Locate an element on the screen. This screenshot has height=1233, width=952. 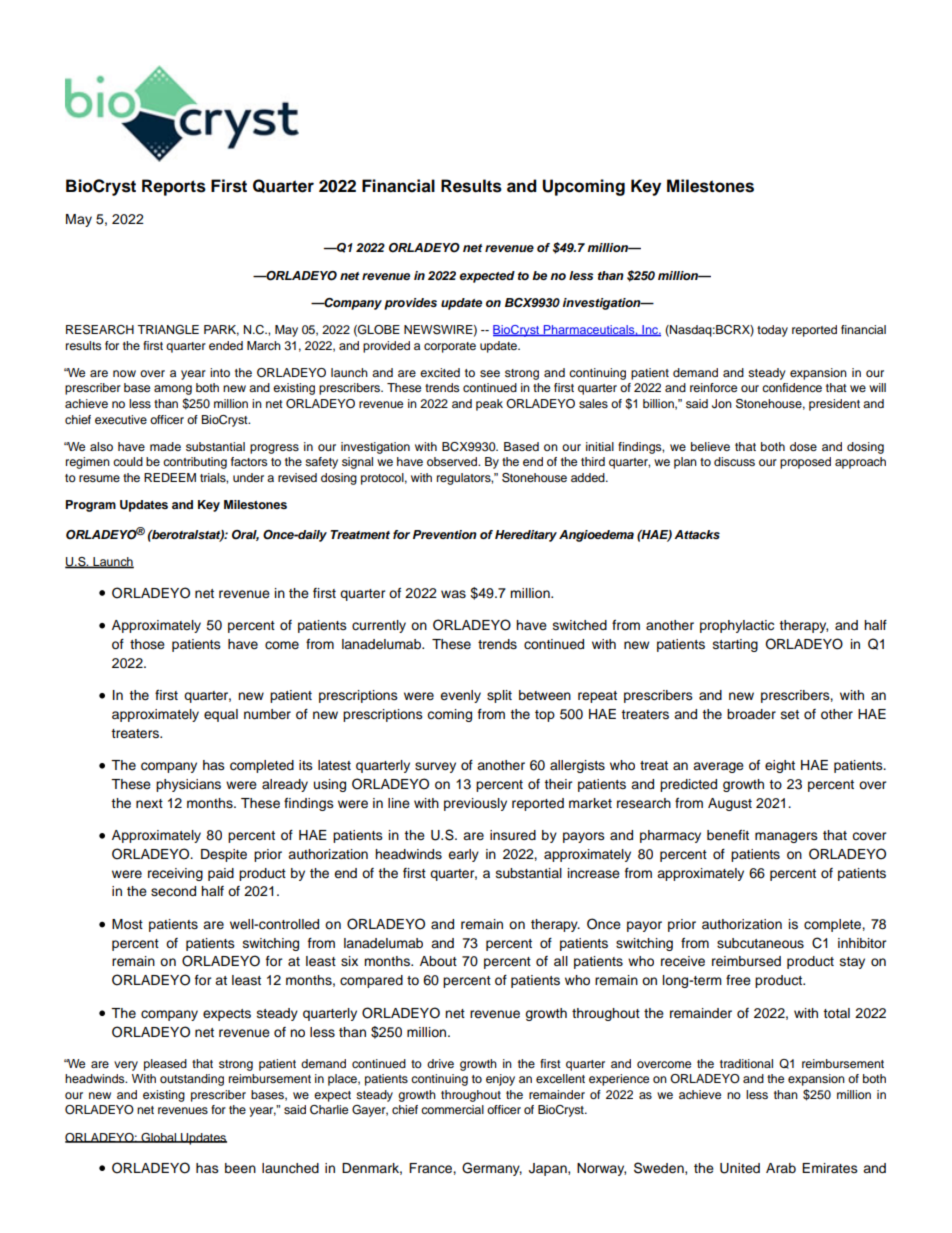
Reports is located at coordinates (174, 187).
